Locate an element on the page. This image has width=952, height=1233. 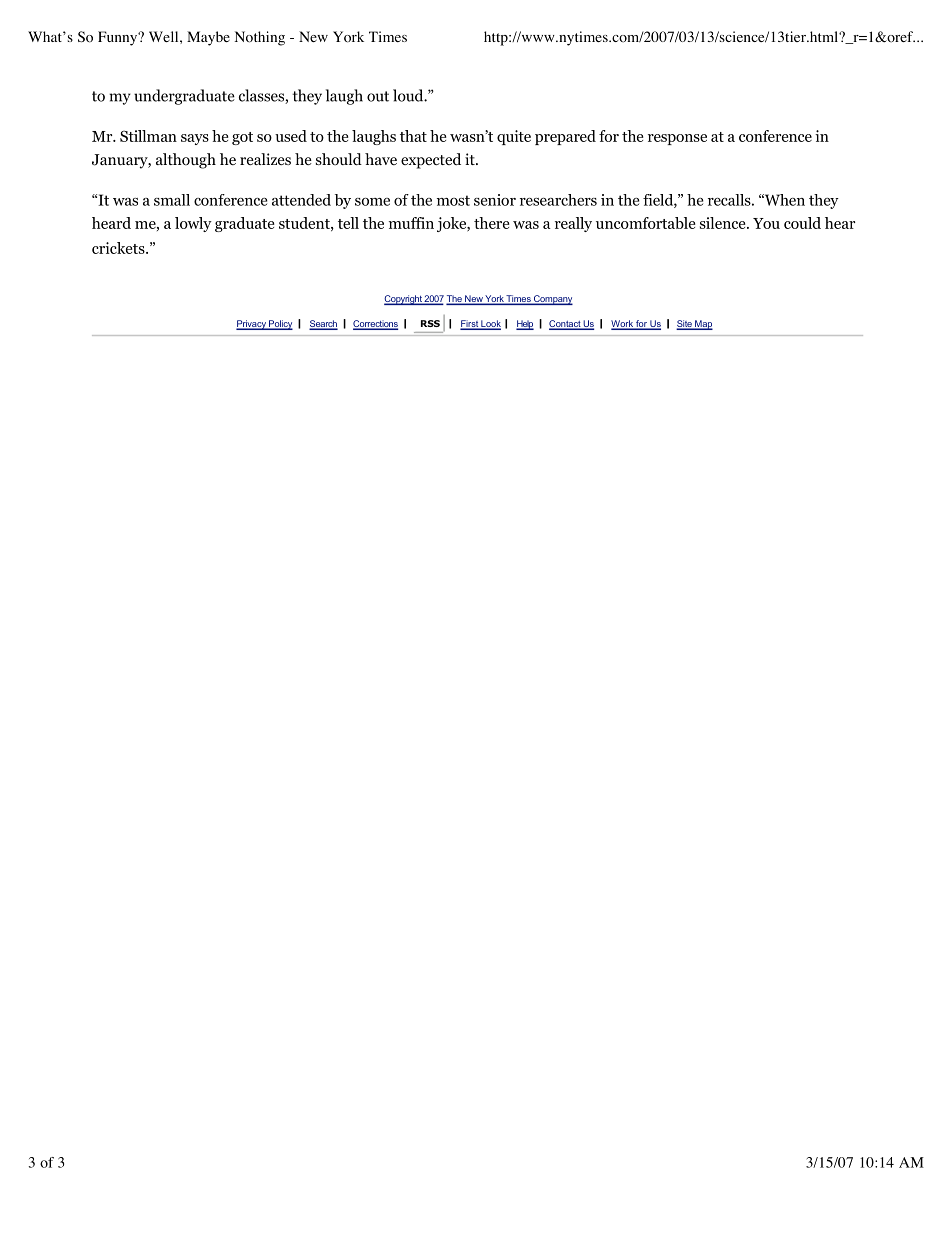
senior is located at coordinates (495, 200).
